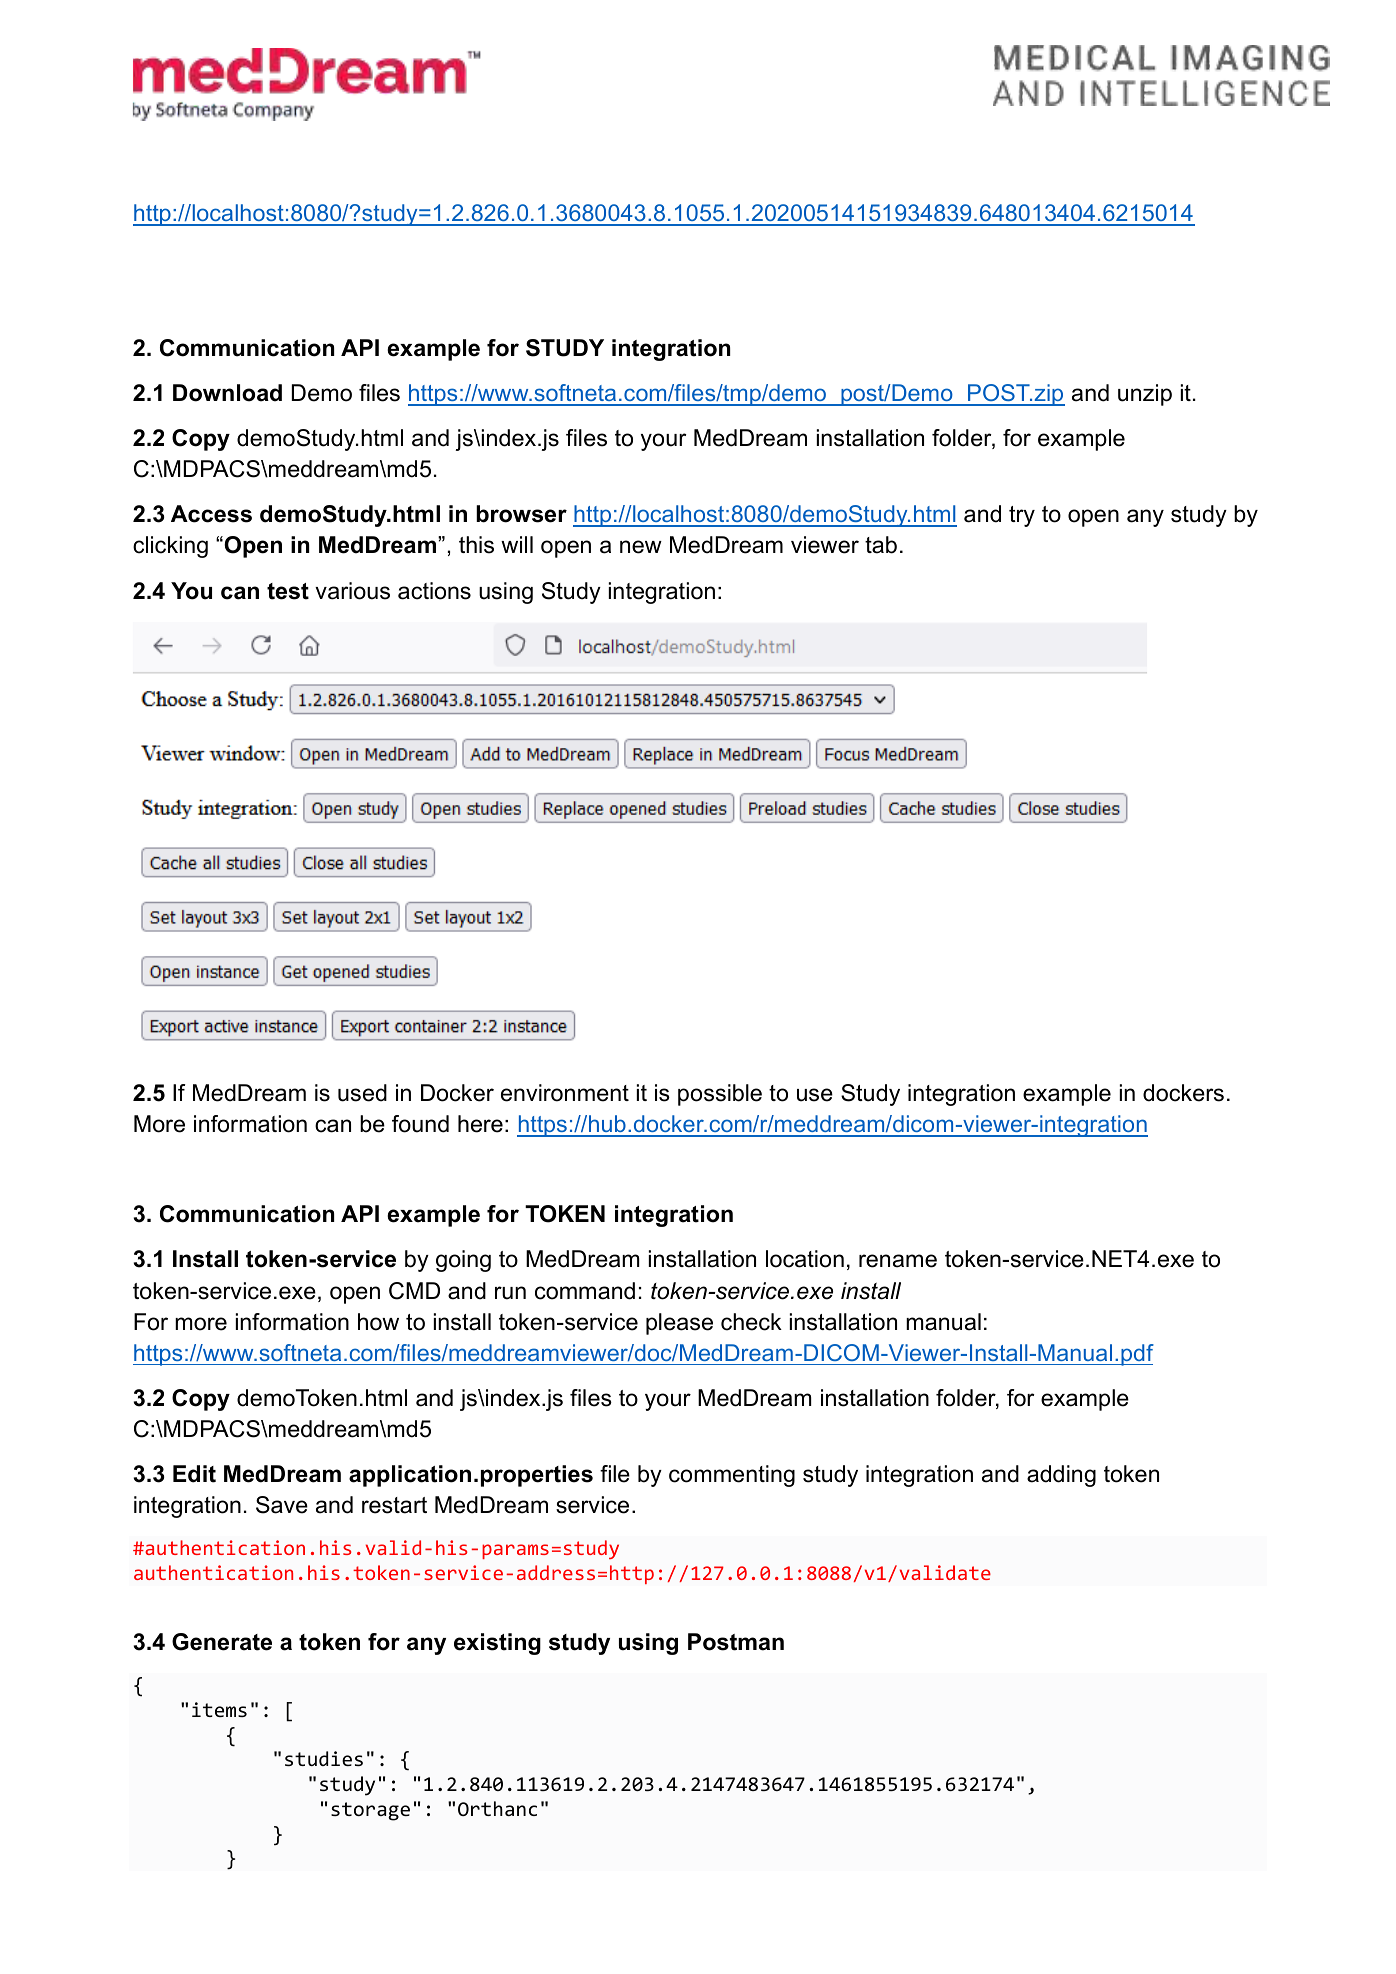 The width and height of the document is (1396, 1974). Describe the element at coordinates (227, 393) in the document. I see `Download` at that location.
